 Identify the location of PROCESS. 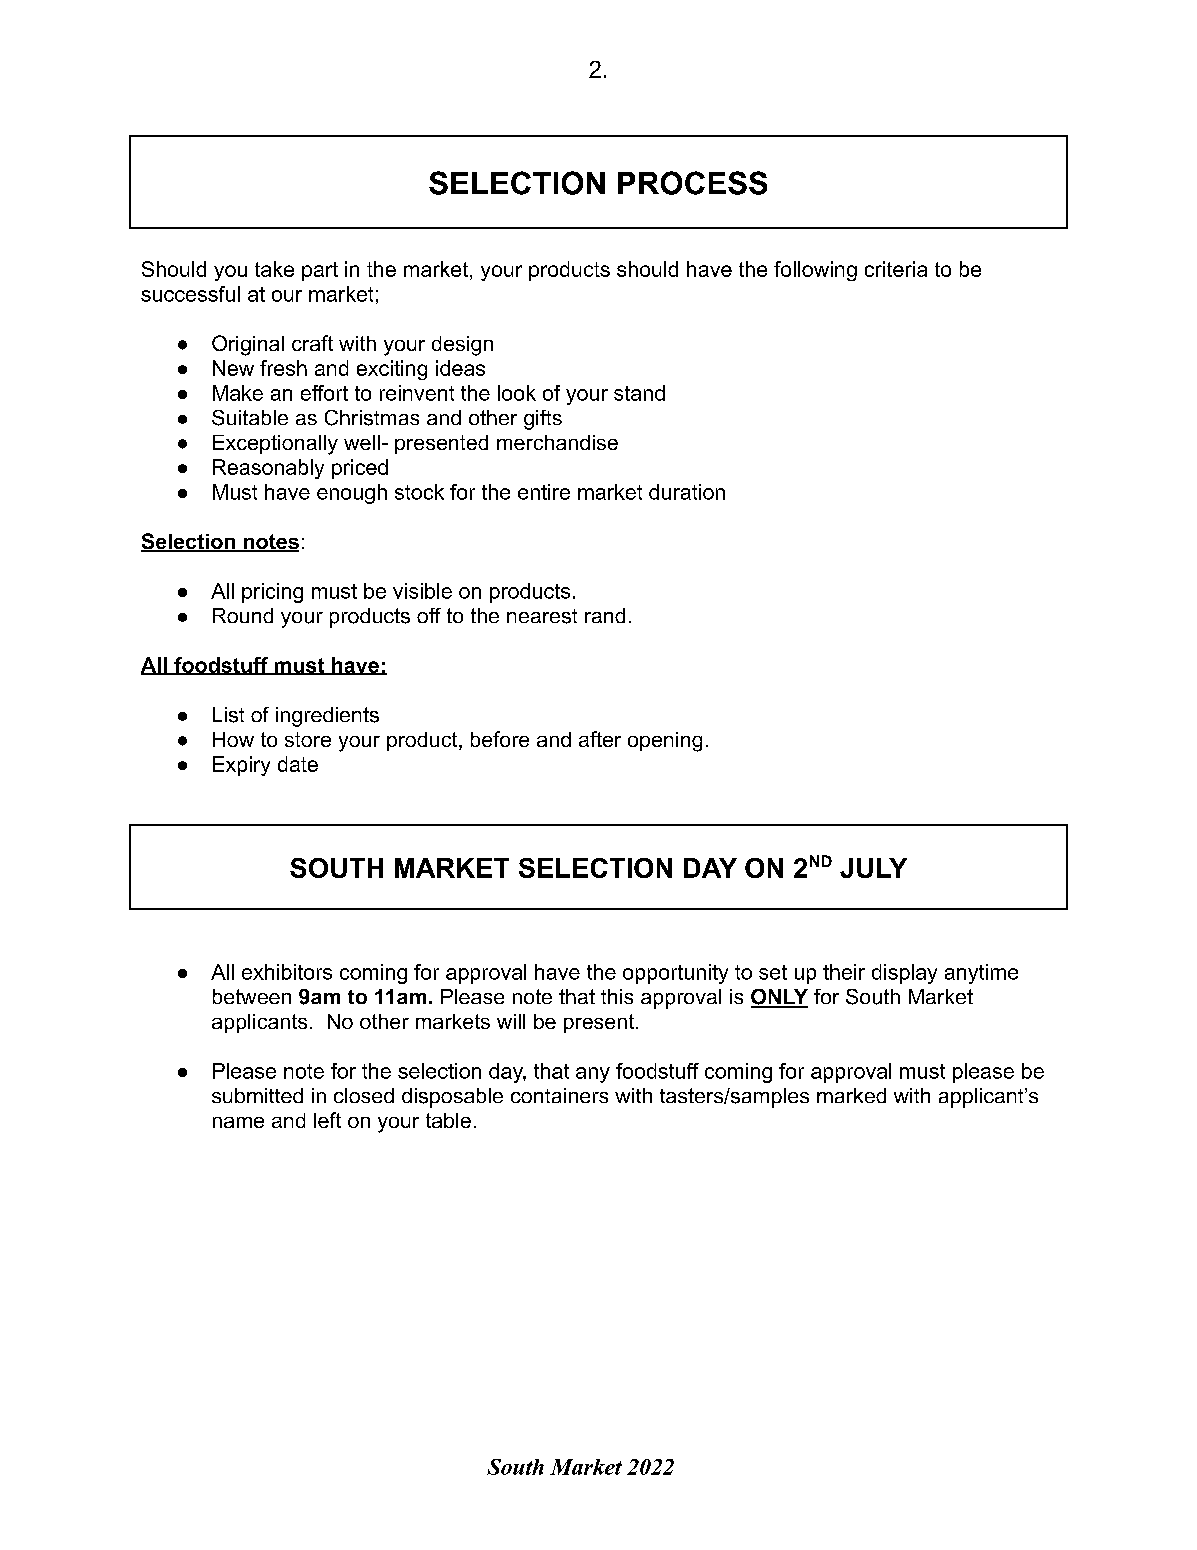
(692, 183).
